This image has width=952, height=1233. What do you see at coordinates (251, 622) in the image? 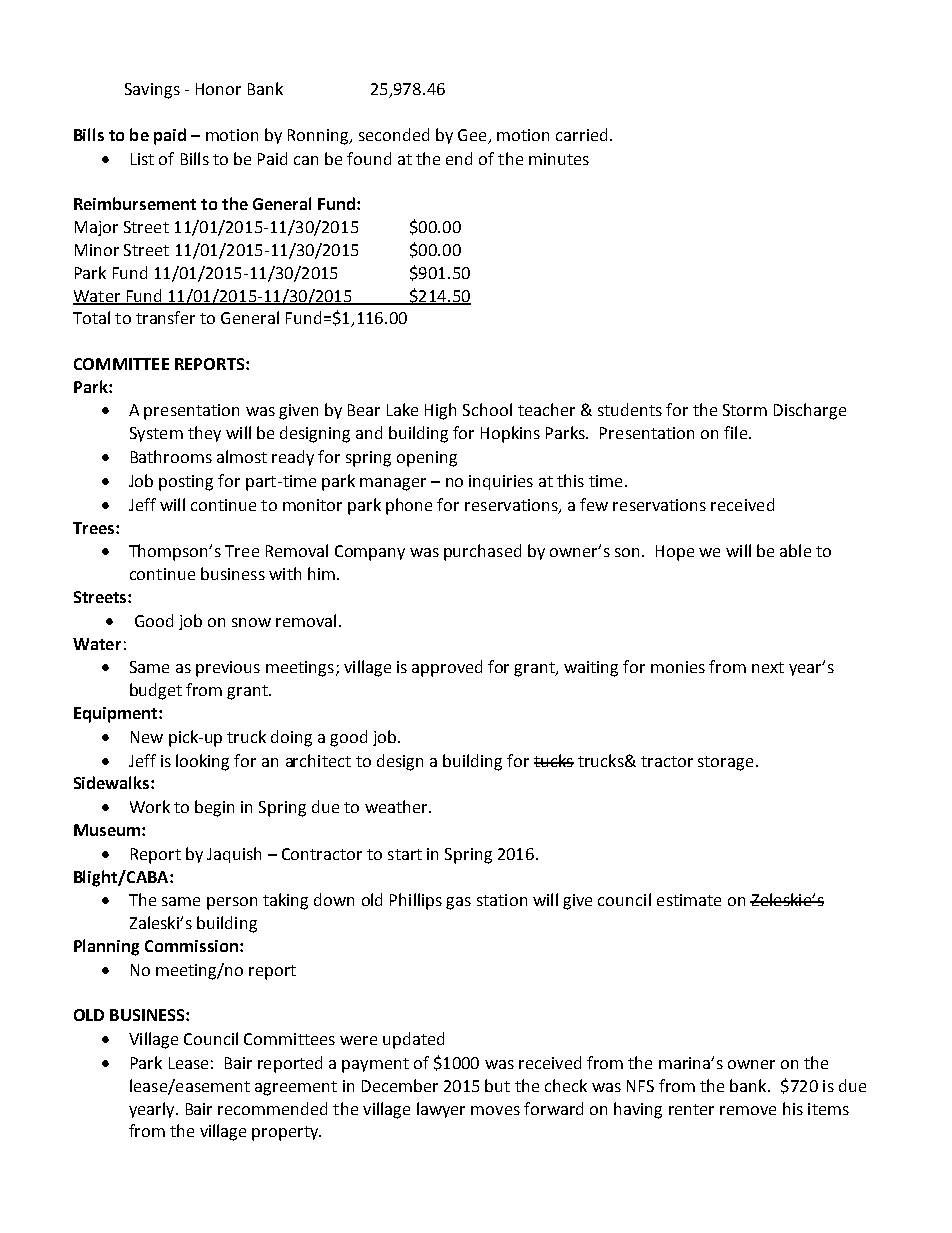
I see `snow` at bounding box center [251, 622].
